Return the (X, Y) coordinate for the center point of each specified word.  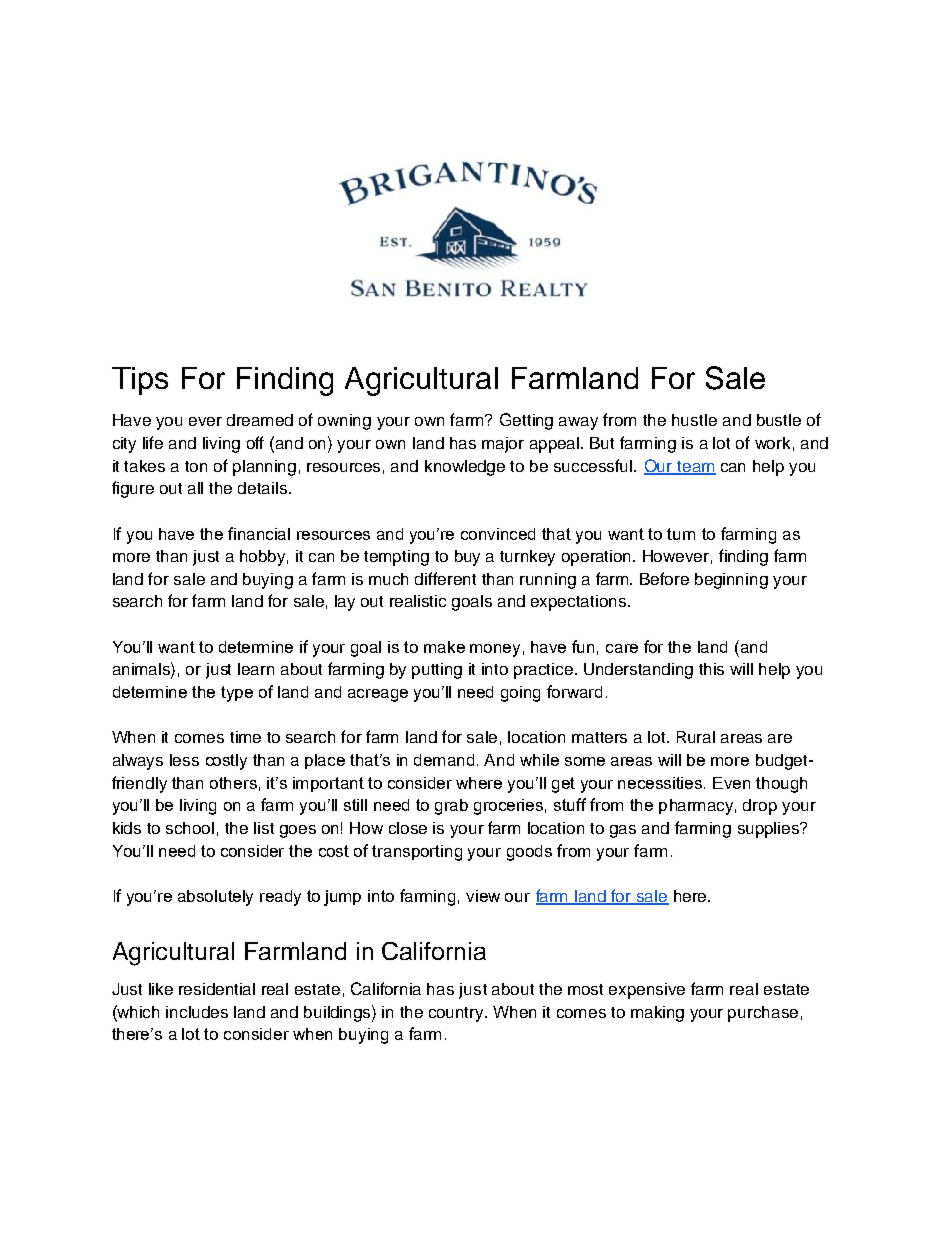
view (483, 896)
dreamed (260, 420)
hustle (694, 420)
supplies (770, 830)
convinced (498, 534)
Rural (696, 737)
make (444, 647)
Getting (526, 421)
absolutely (215, 898)
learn (256, 669)
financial (259, 533)
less (184, 760)
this (711, 669)
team (695, 467)
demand (446, 760)
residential (217, 989)
